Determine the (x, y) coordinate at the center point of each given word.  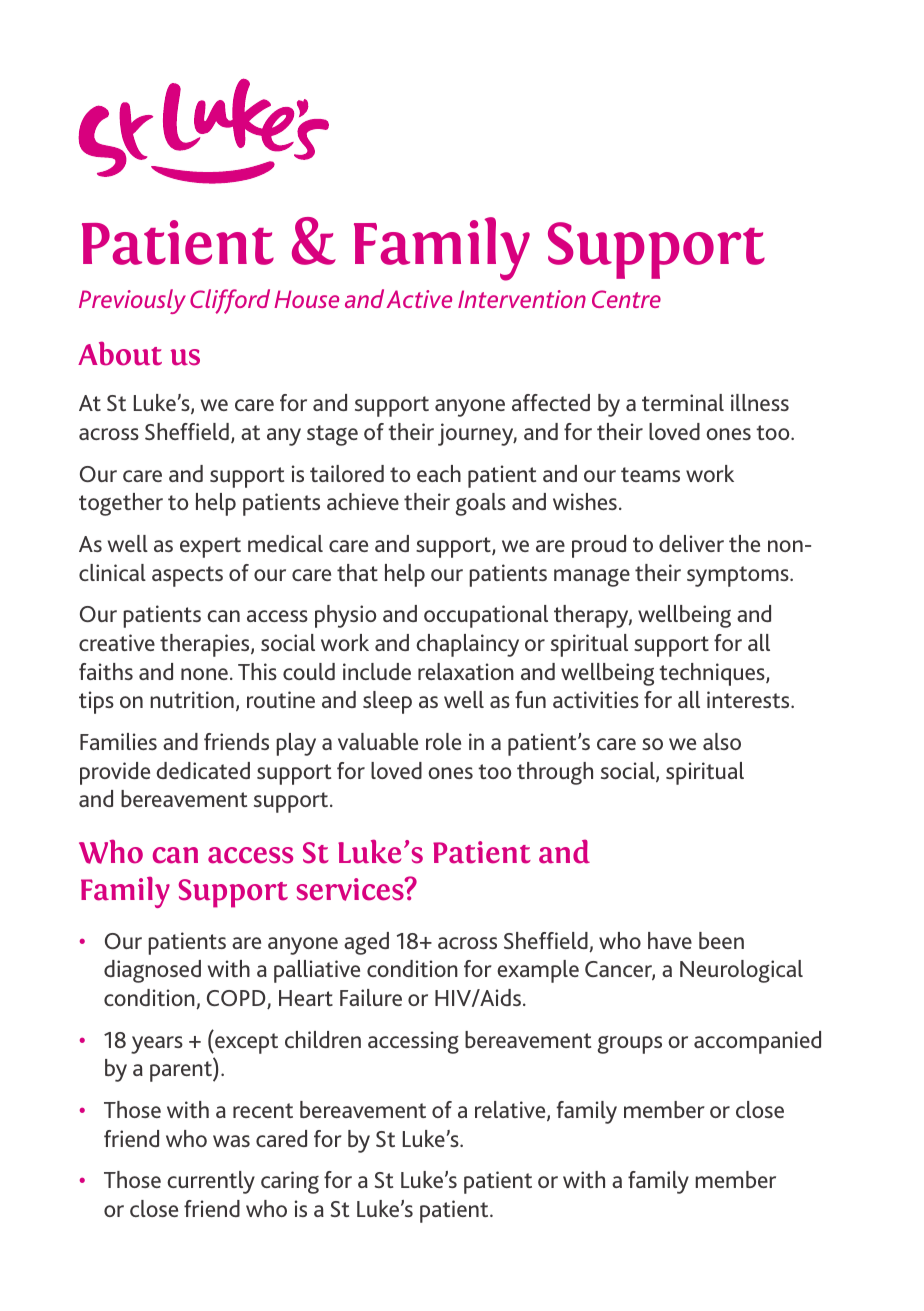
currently (211, 1182)
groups (629, 1045)
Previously (132, 301)
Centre (626, 299)
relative (511, 1111)
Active (419, 299)
